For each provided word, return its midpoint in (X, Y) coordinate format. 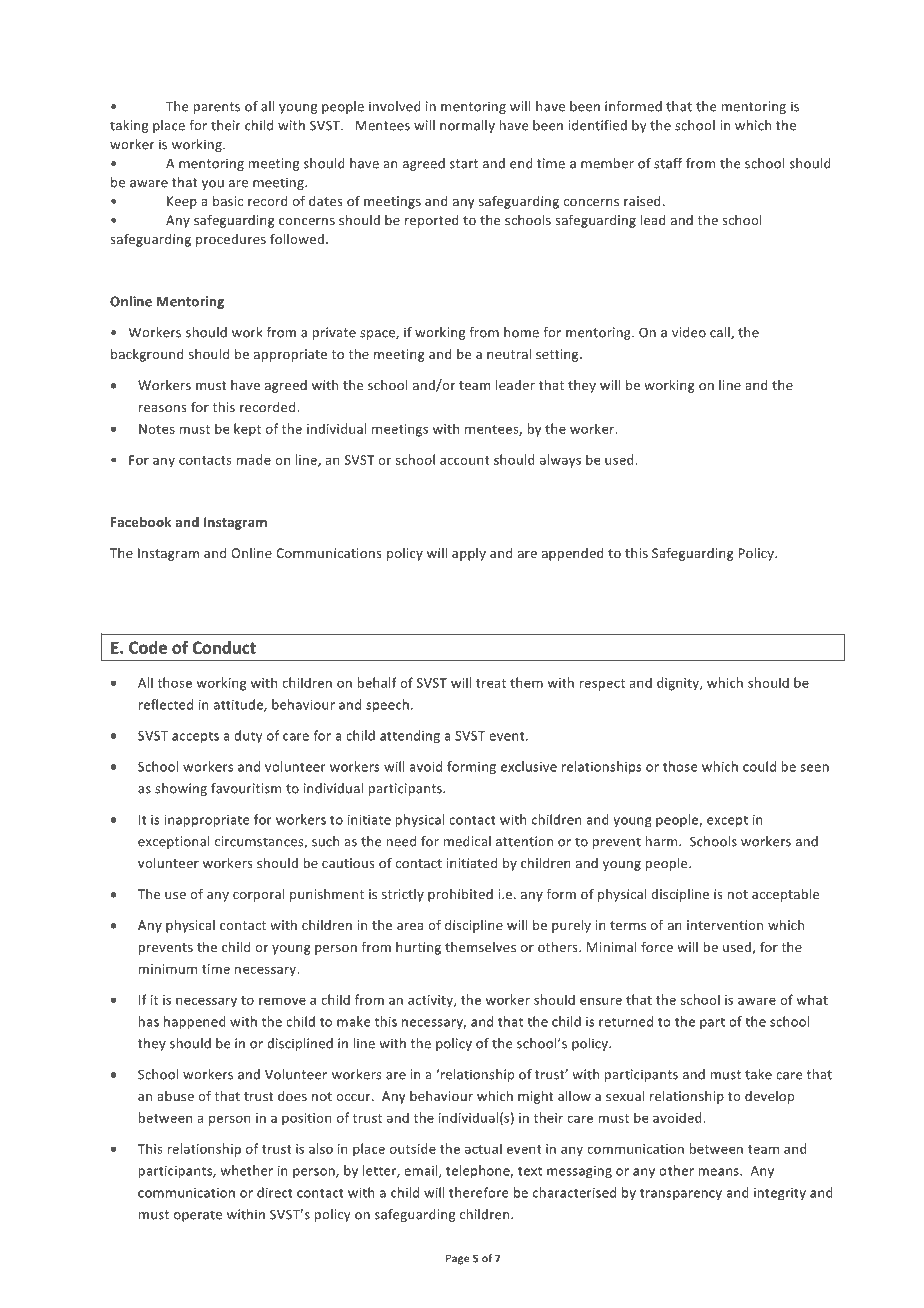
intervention (725, 925)
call (721, 333)
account (465, 460)
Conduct (224, 647)
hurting (418, 948)
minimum (168, 969)
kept (247, 430)
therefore (479, 1192)
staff (668, 163)
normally (467, 126)
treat (491, 683)
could (759, 766)
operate (198, 1216)
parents (217, 108)
